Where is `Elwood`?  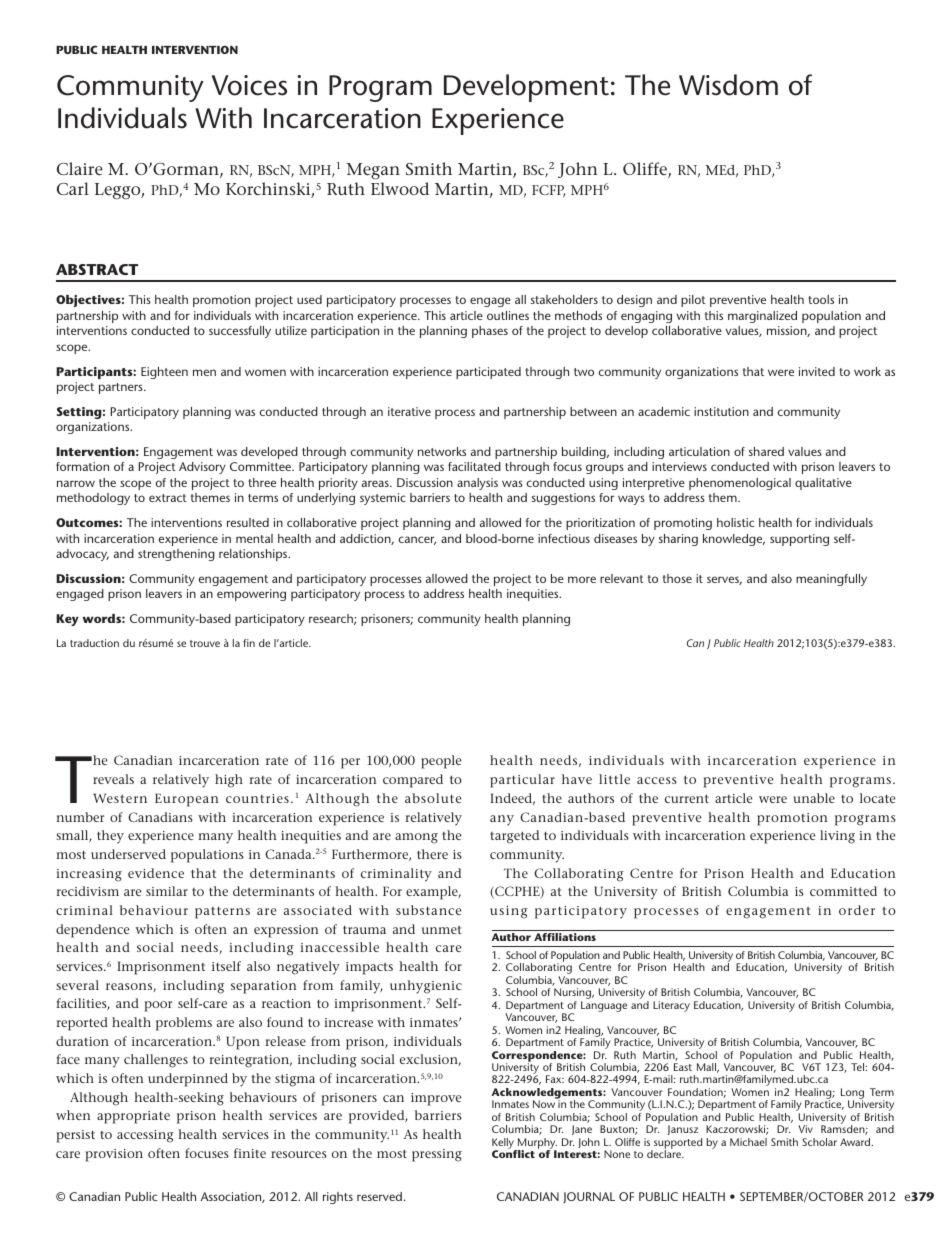
Elwood is located at coordinates (400, 188).
